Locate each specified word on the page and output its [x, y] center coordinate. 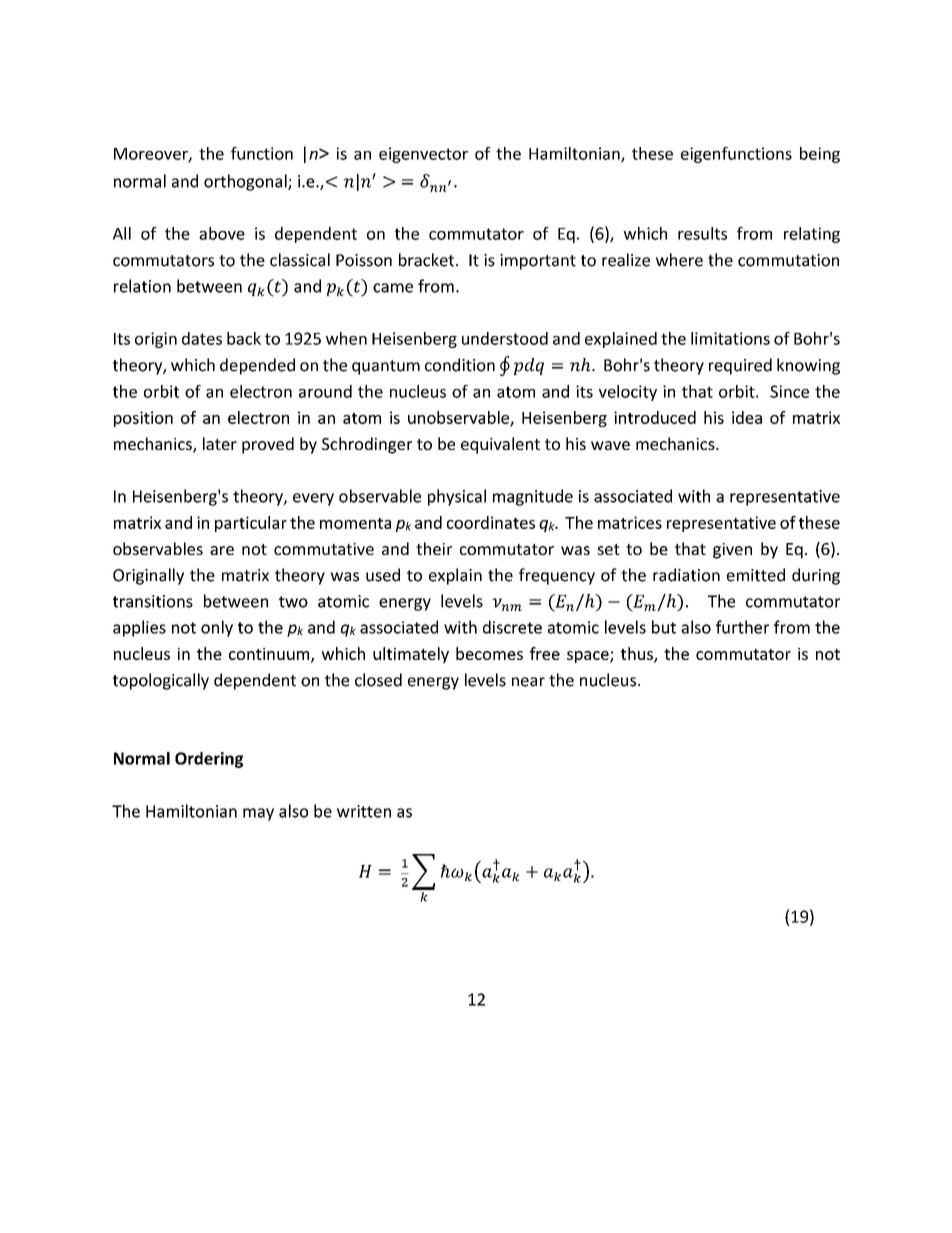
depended [257, 366]
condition [460, 365]
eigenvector [423, 155]
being [820, 155]
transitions [153, 601]
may [258, 814]
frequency [557, 576]
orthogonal [246, 182]
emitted [756, 575]
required [740, 366]
